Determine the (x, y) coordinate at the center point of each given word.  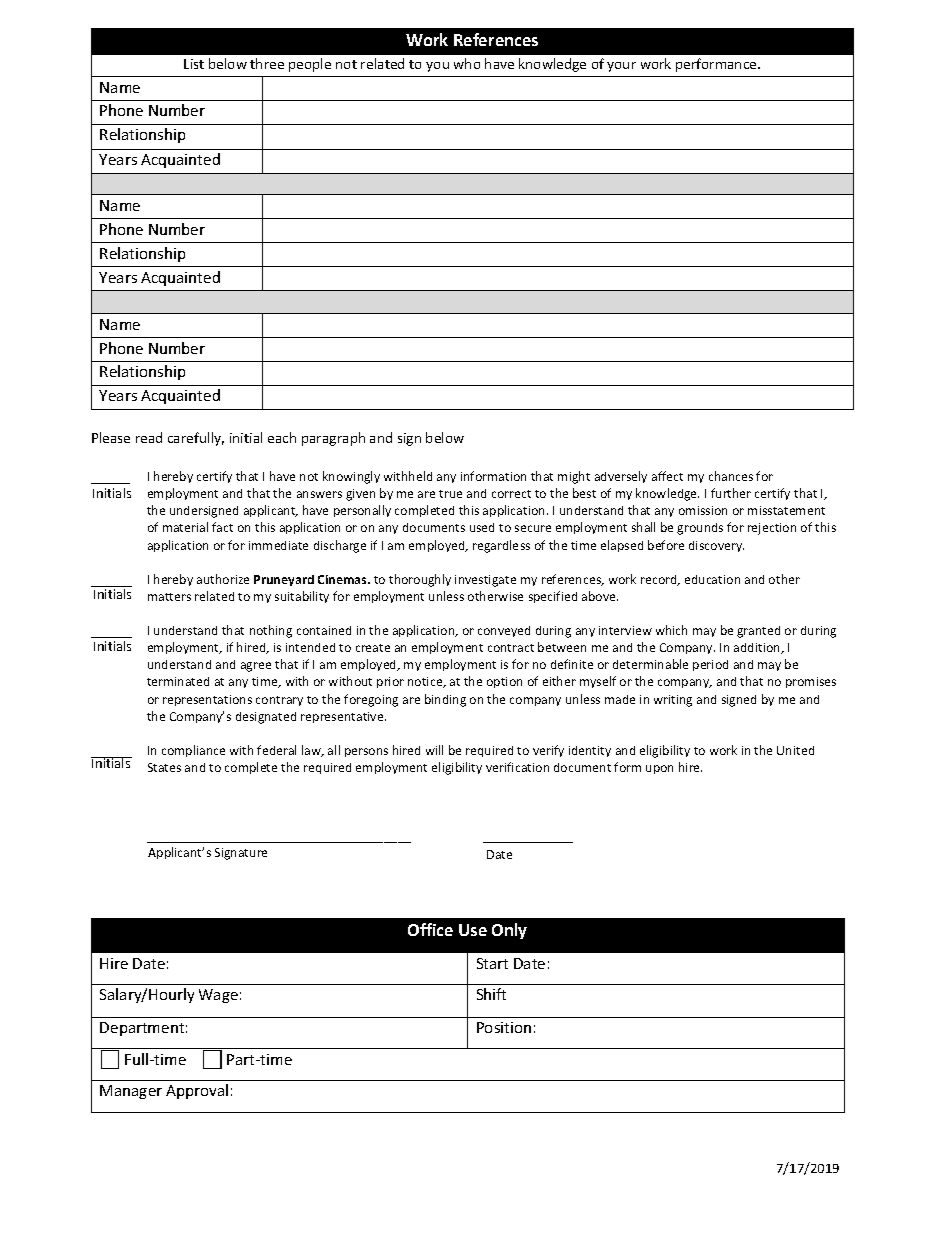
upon (659, 769)
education (712, 579)
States (164, 767)
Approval (197, 1091)
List (194, 64)
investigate (485, 581)
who (467, 63)
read (149, 437)
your (621, 67)
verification (517, 767)
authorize (223, 579)
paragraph (333, 439)
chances (731, 476)
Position (504, 1027)
